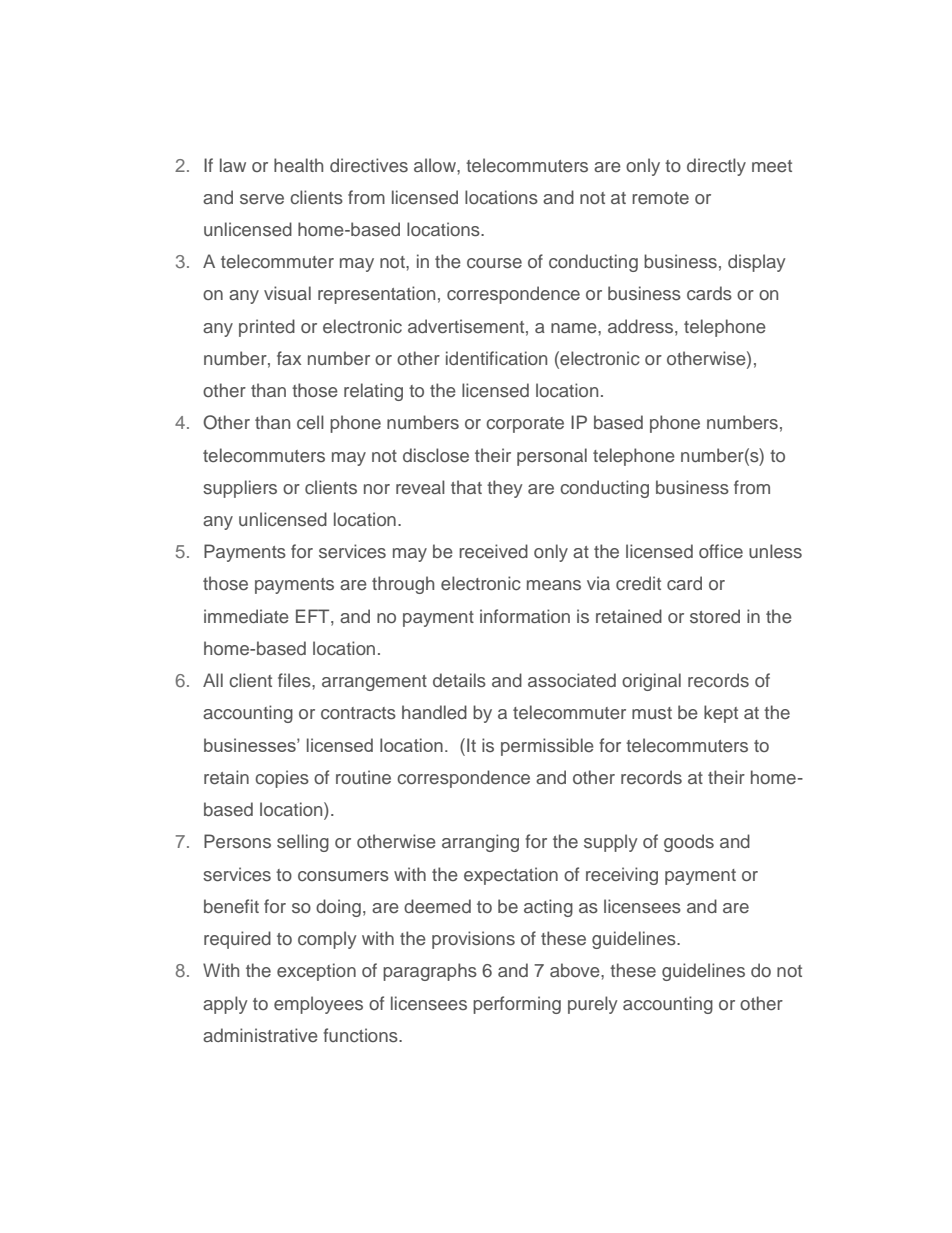  I want to click on stored, so click(715, 616).
